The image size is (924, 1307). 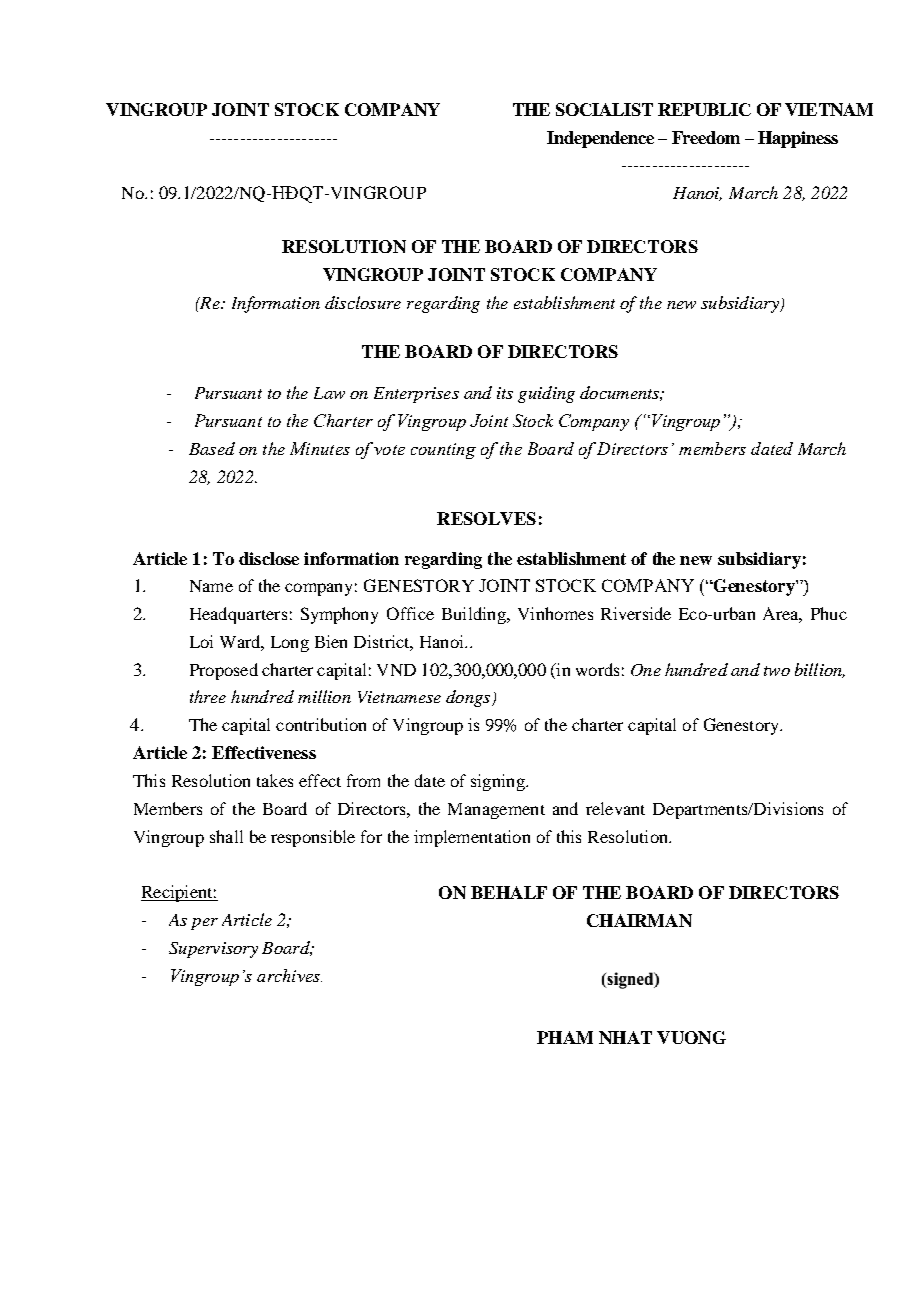 I want to click on relevant, so click(x=615, y=808).
